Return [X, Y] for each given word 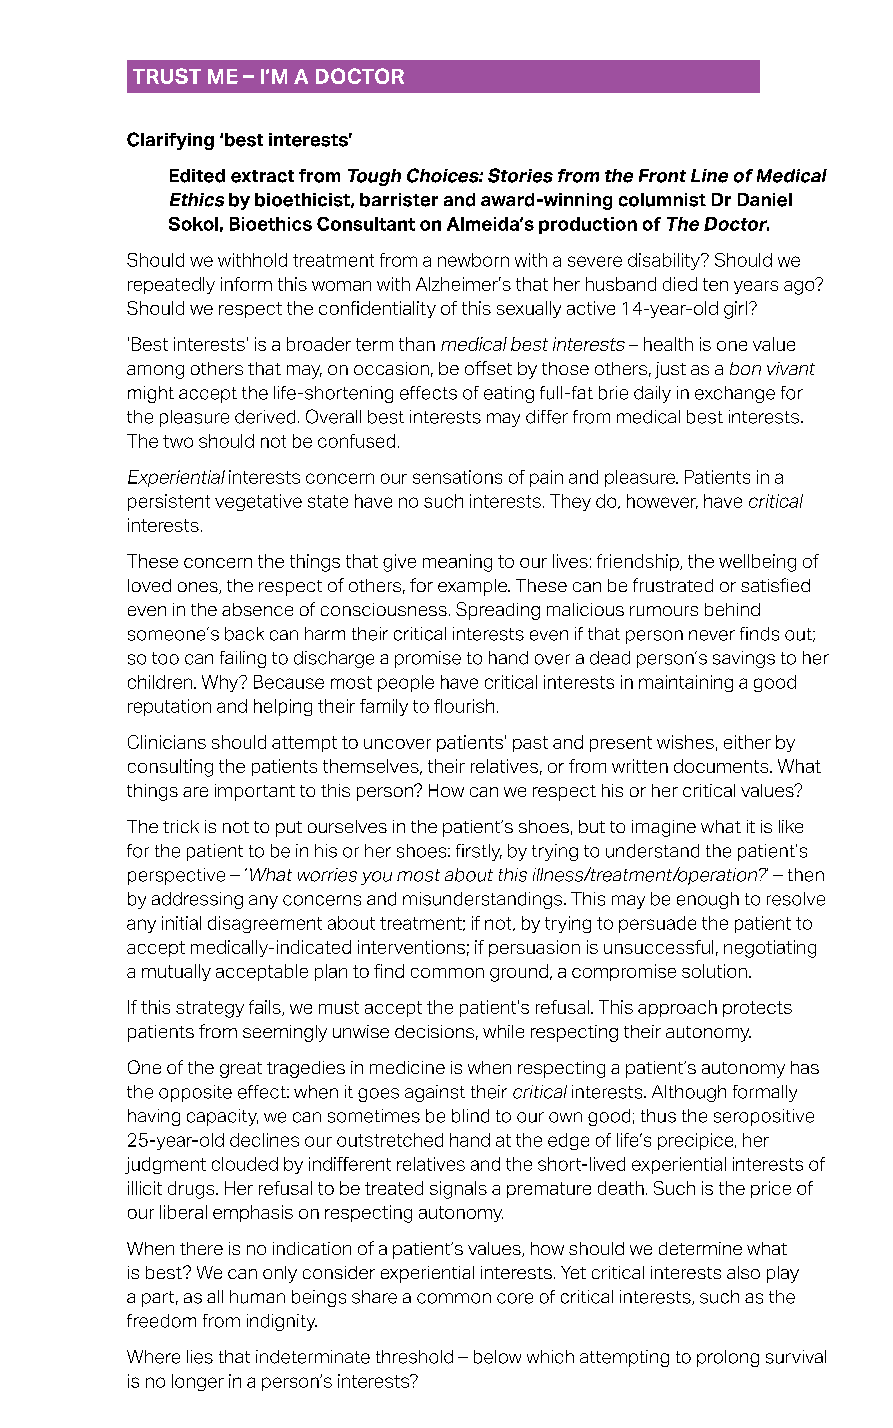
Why [221, 683]
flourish [464, 706]
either [747, 742]
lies [200, 1357]
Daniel [765, 200]
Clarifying [170, 141]
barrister [399, 200]
